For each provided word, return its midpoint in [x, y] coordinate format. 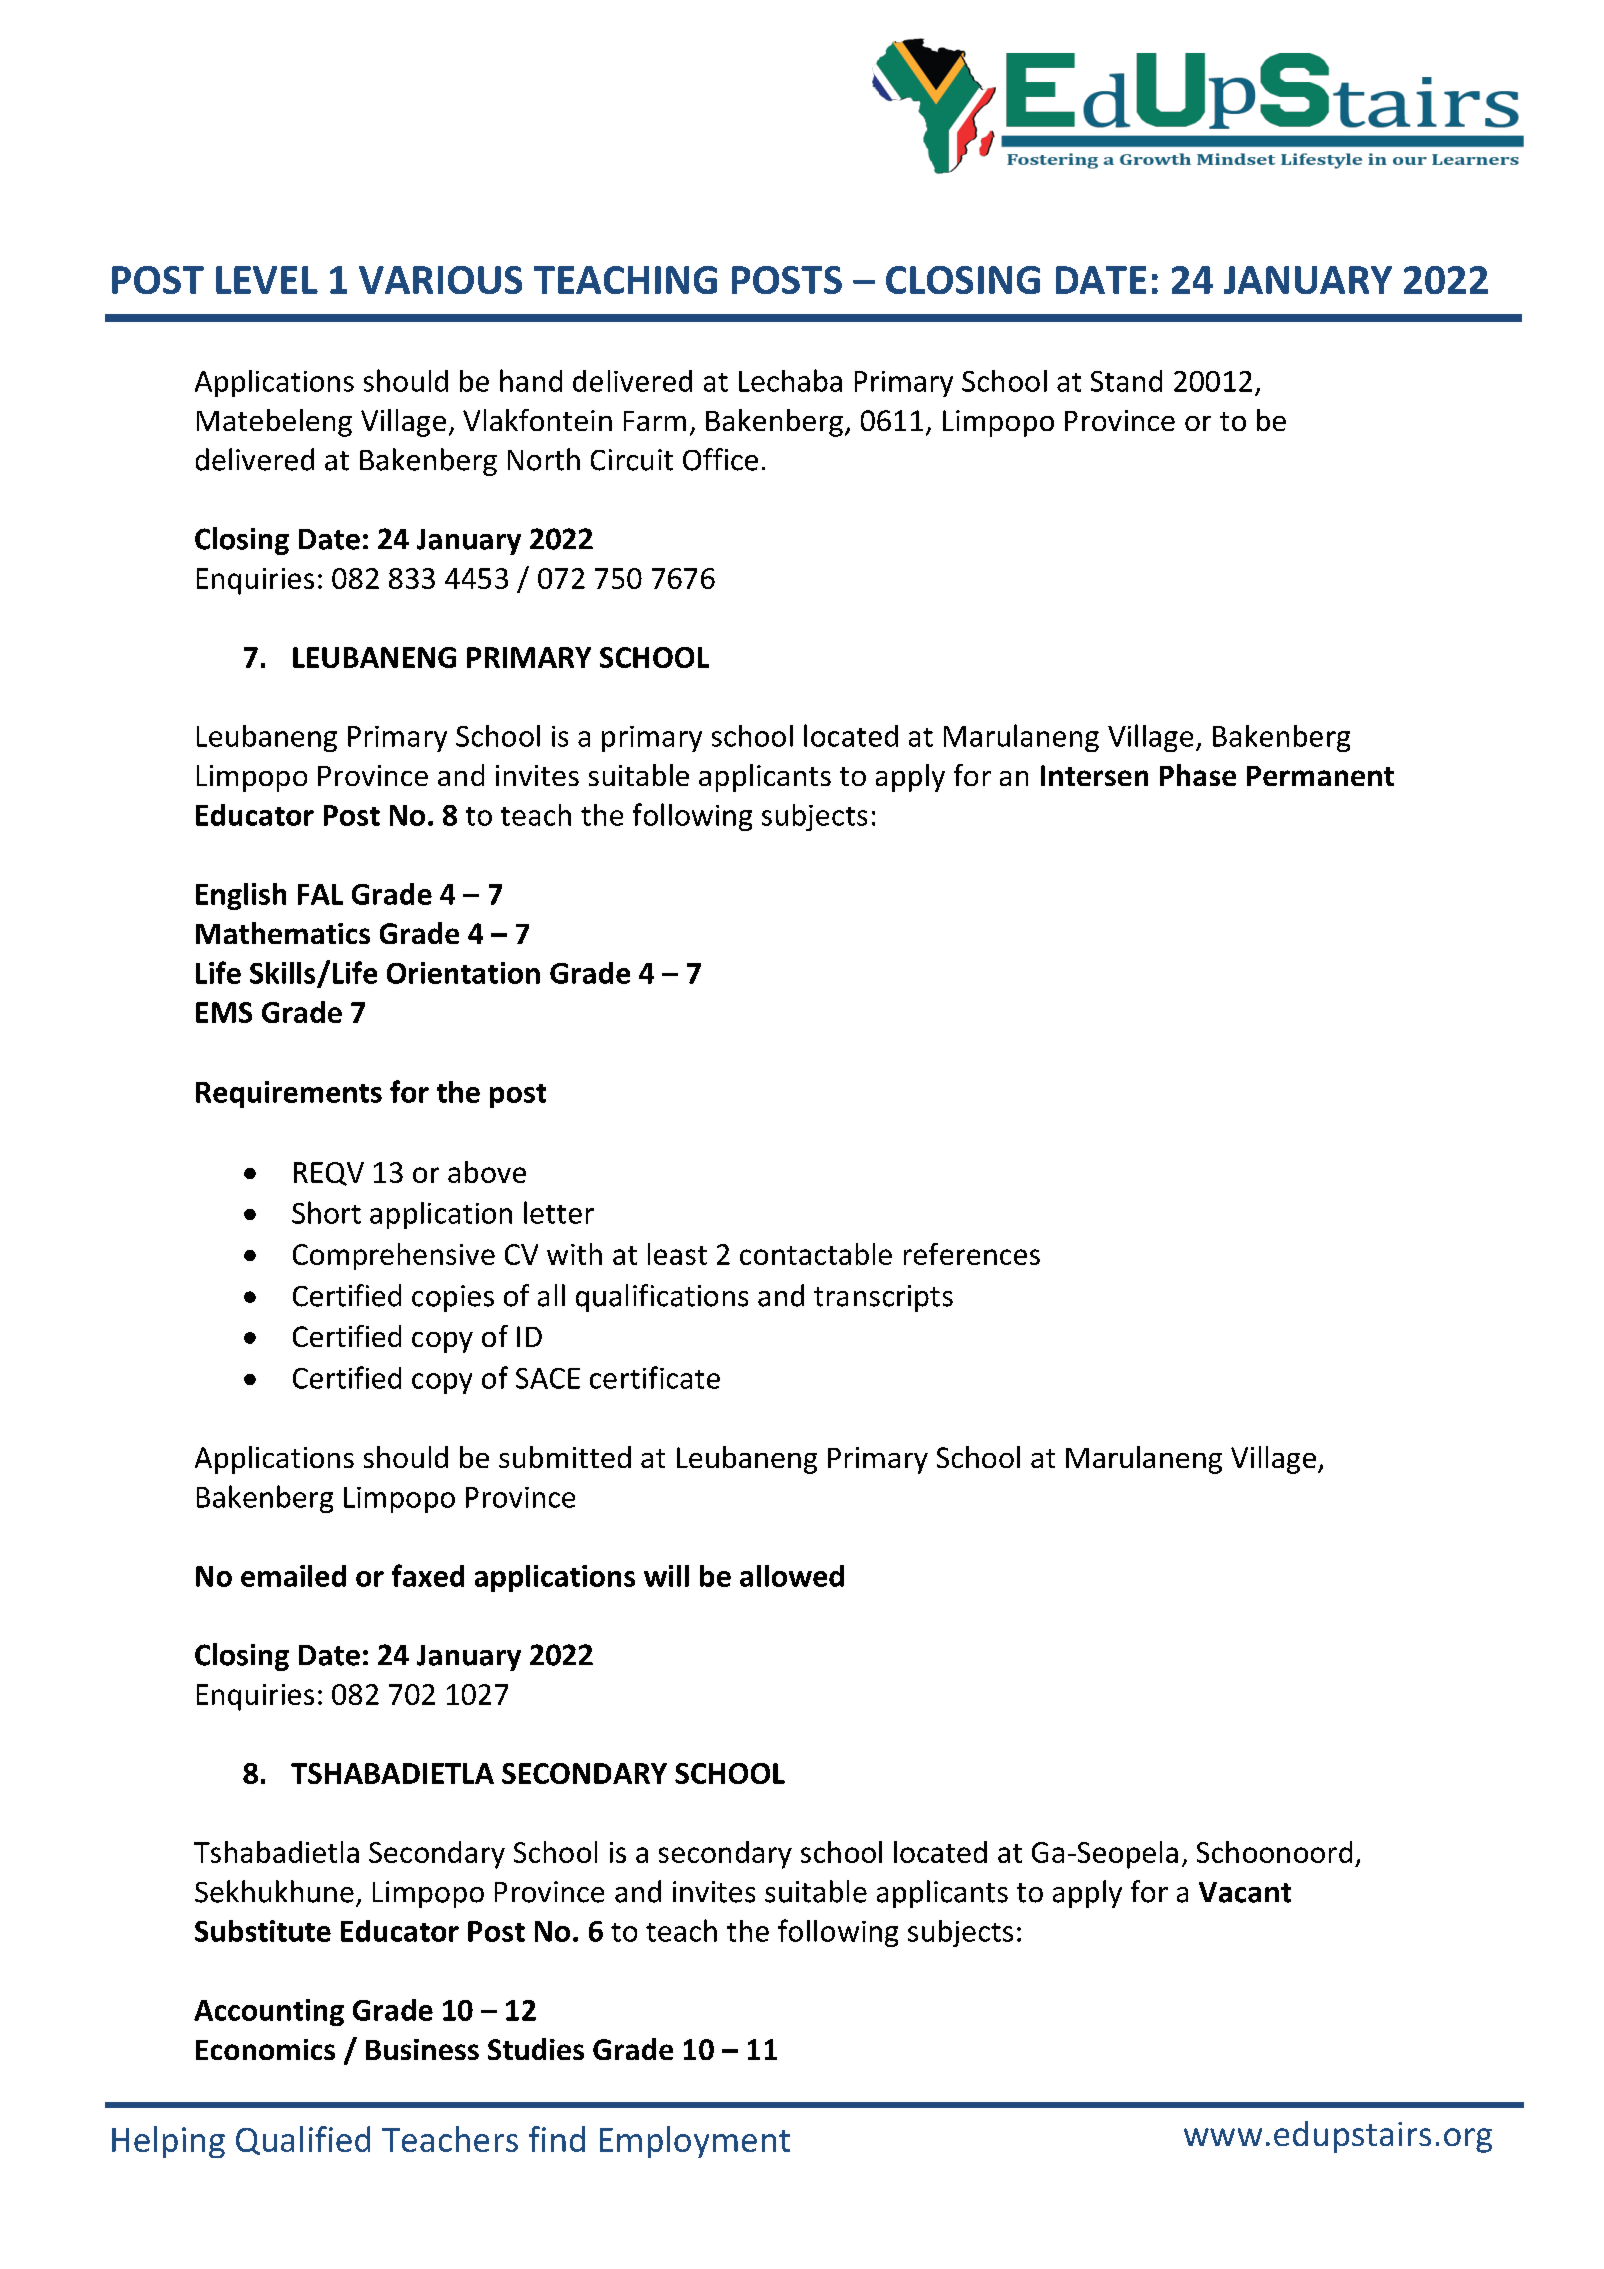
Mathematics [283, 933]
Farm [655, 421]
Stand [1126, 381]
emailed [293, 1576]
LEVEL [267, 280]
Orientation [463, 973]
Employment [695, 2142]
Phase [1198, 775]
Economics [265, 2049]
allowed [792, 1576]
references [972, 1254]
